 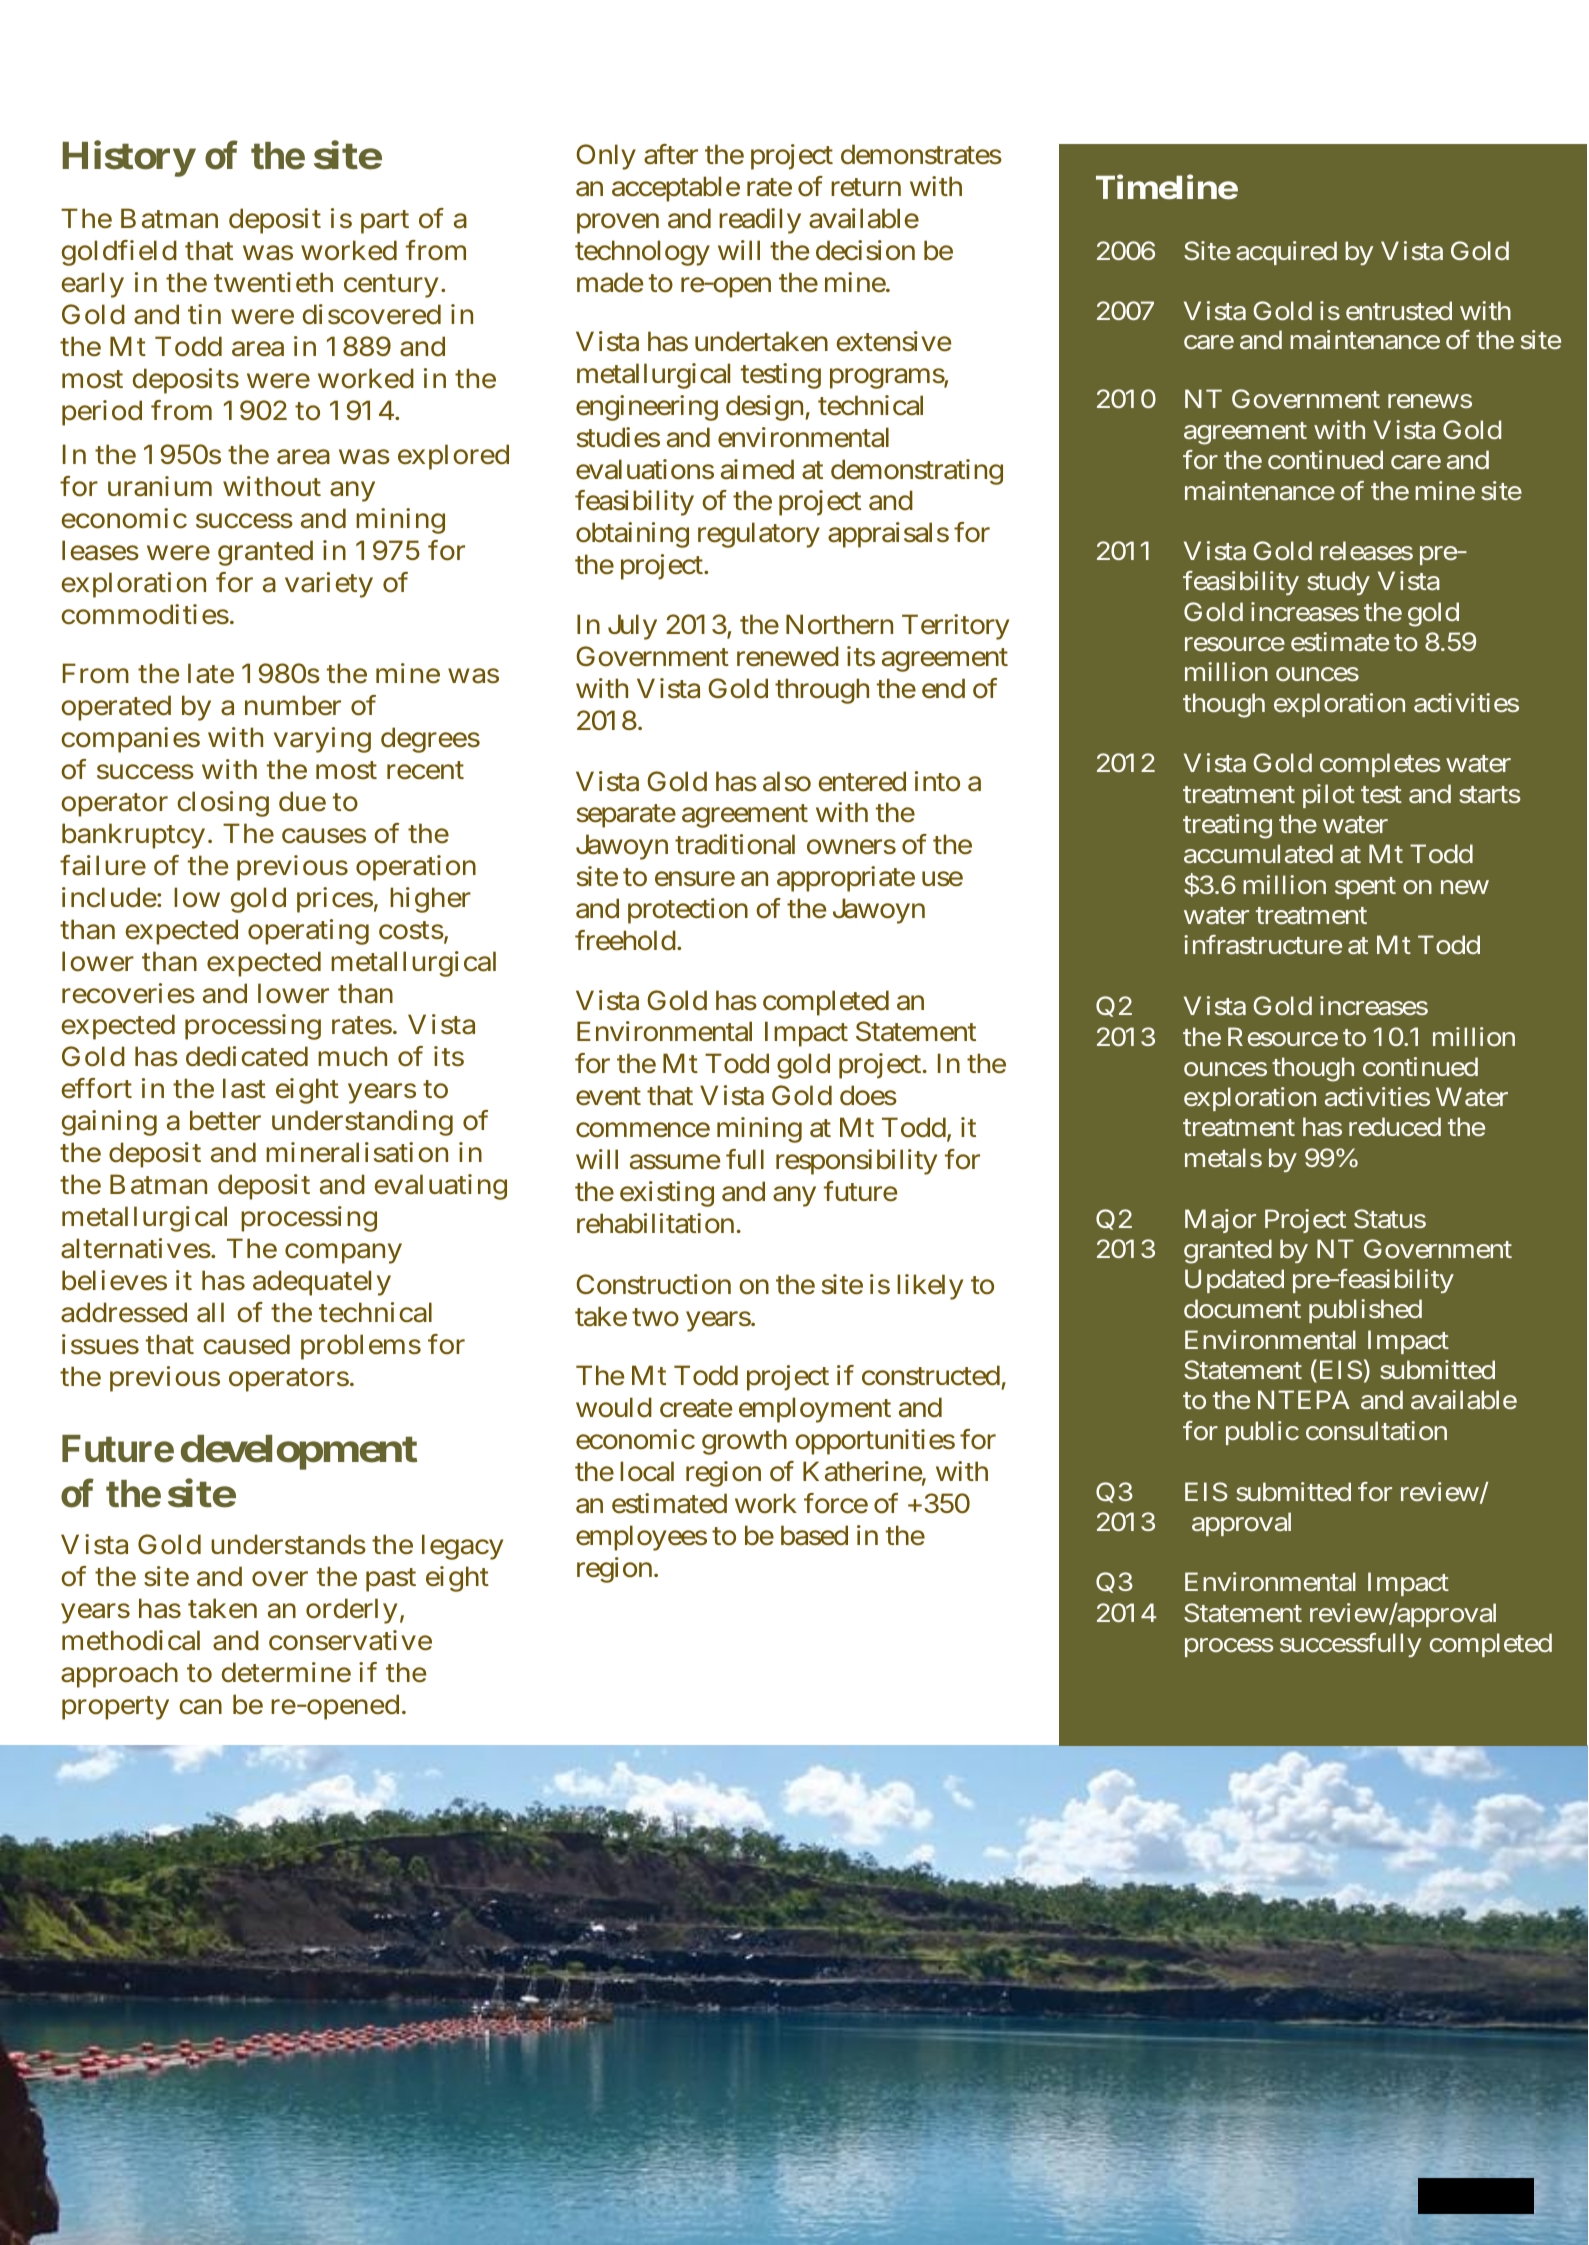 What do you see at coordinates (273, 282) in the screenshot?
I see `twentieth` at bounding box center [273, 282].
